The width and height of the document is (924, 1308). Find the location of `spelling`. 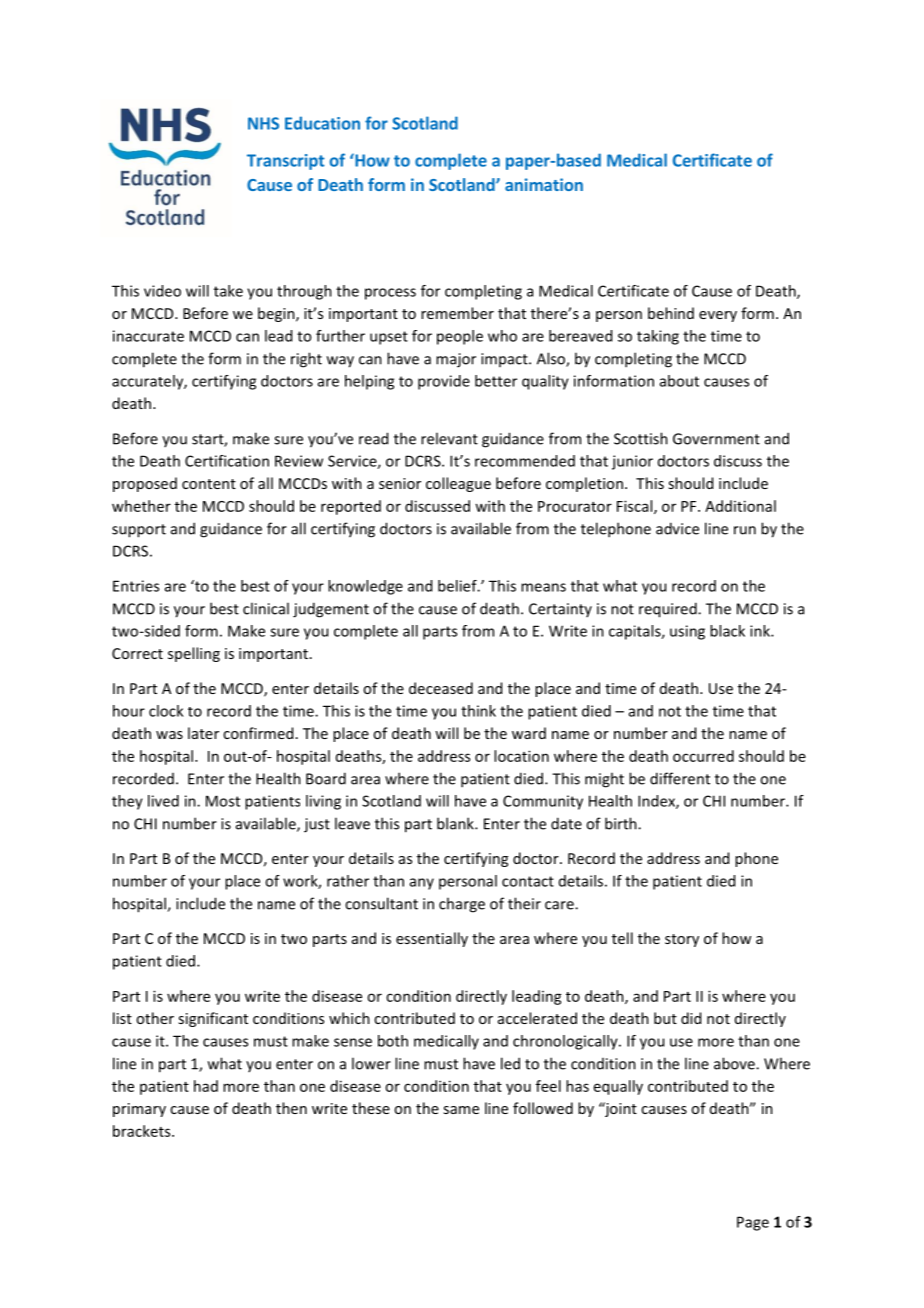

spelling is located at coordinates (194, 654).
